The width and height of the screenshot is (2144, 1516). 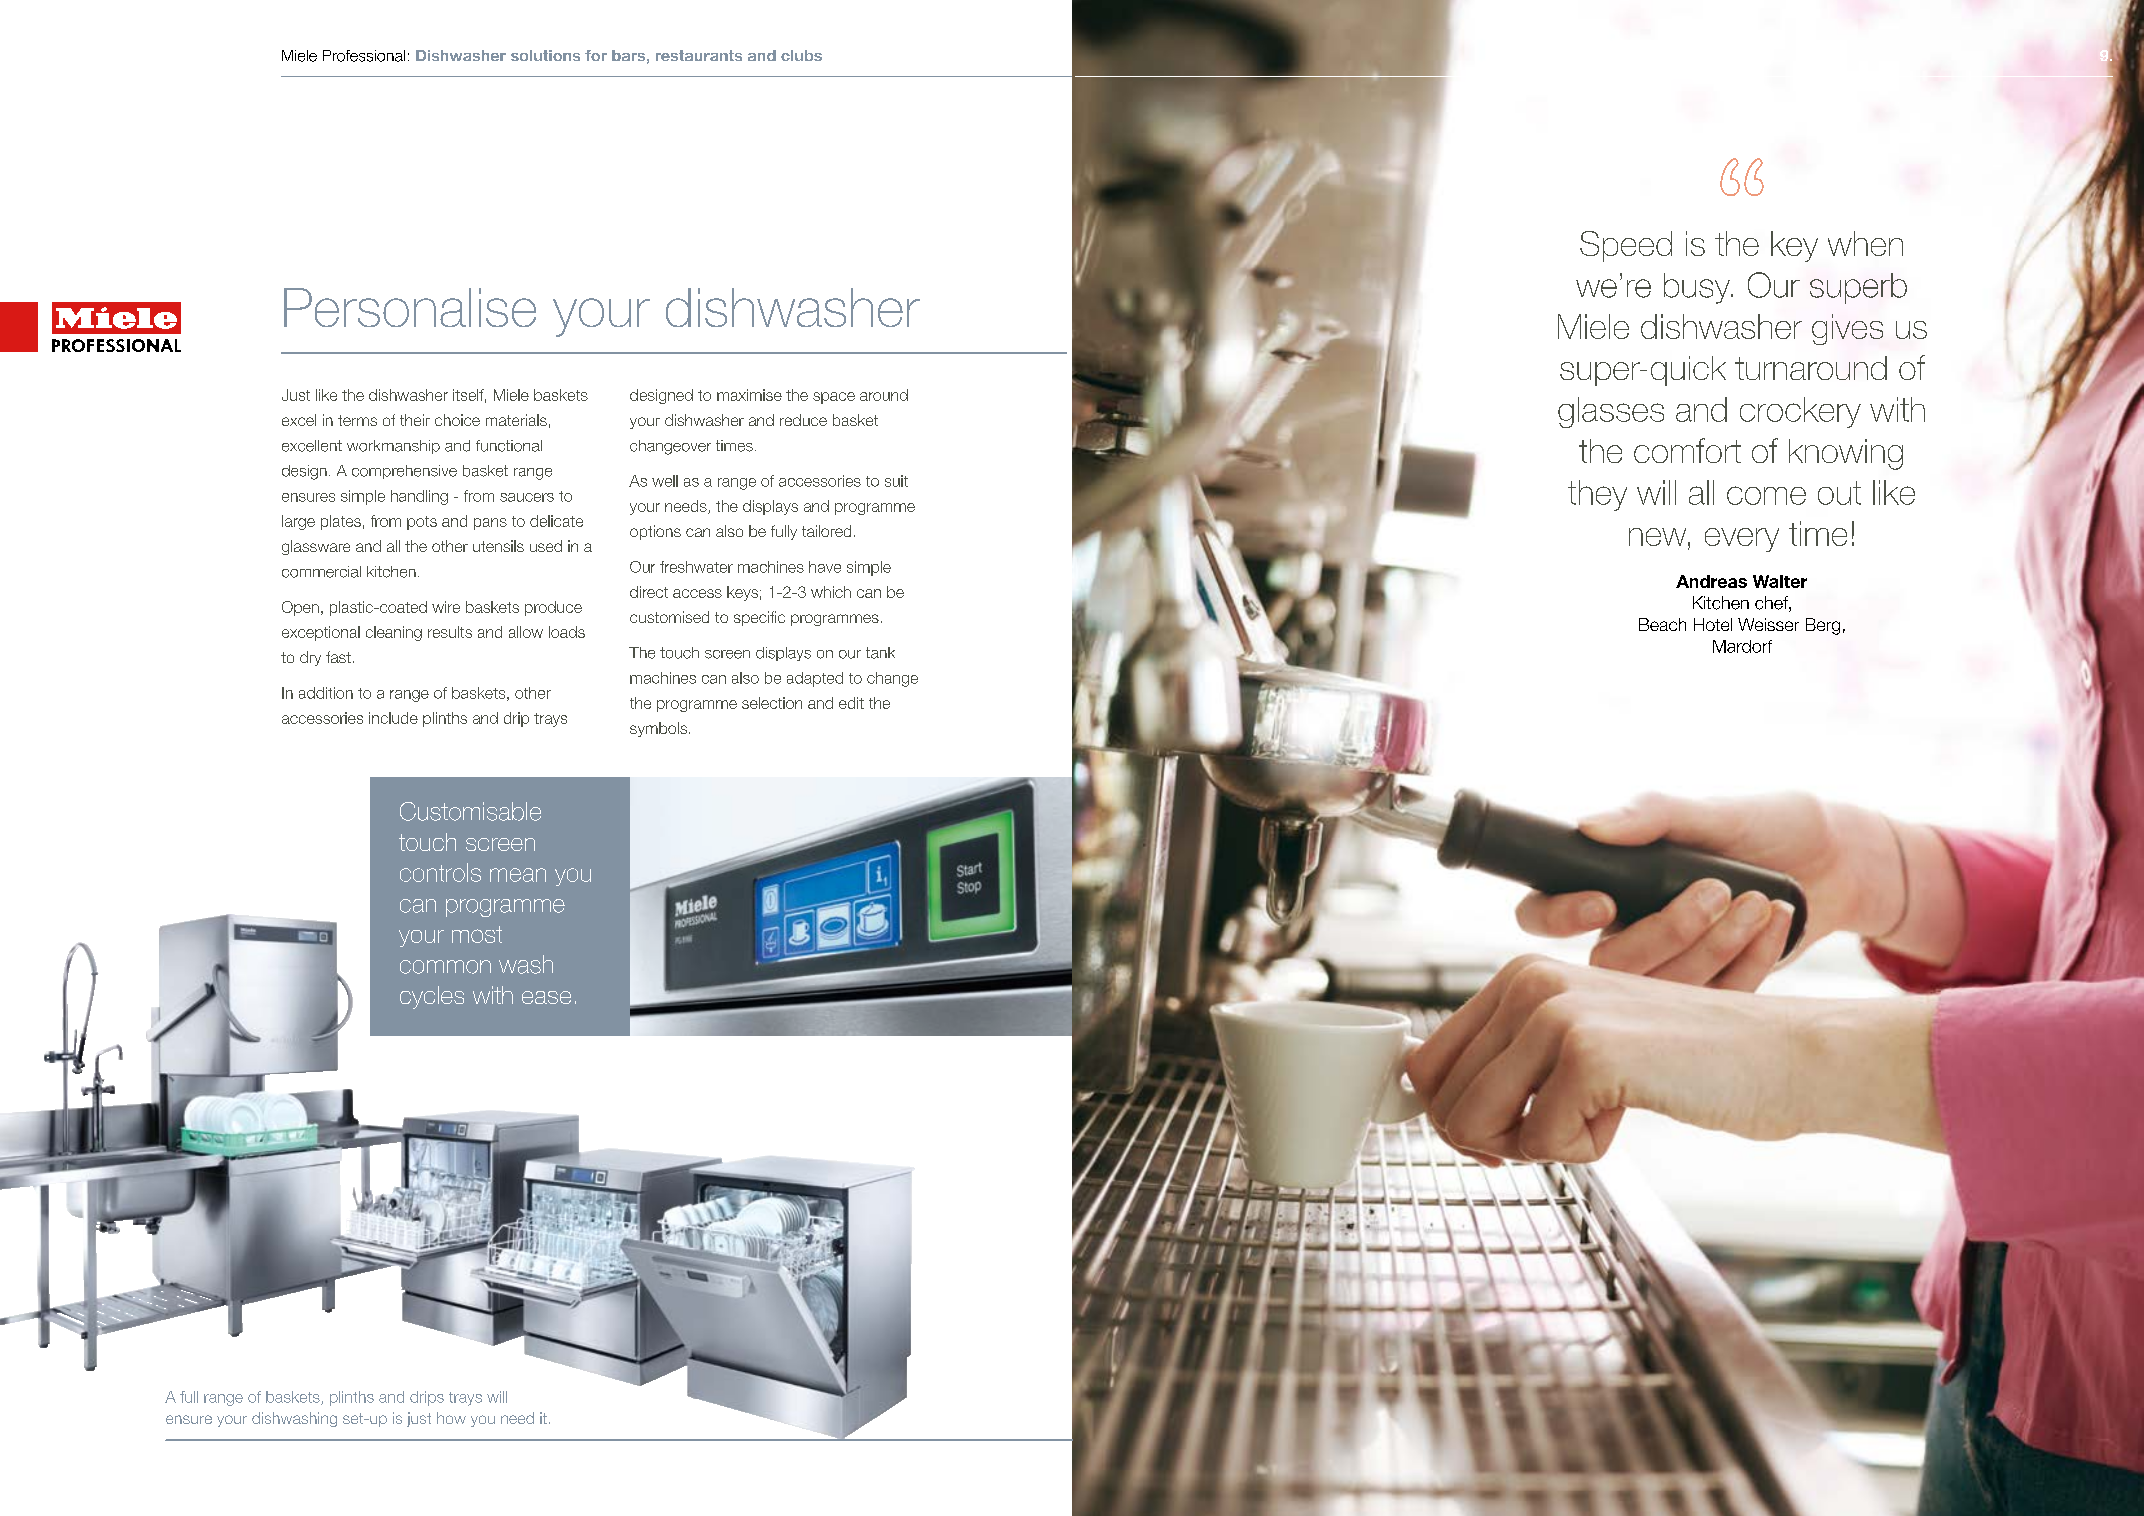 I want to click on clubs, so click(x=801, y=55).
